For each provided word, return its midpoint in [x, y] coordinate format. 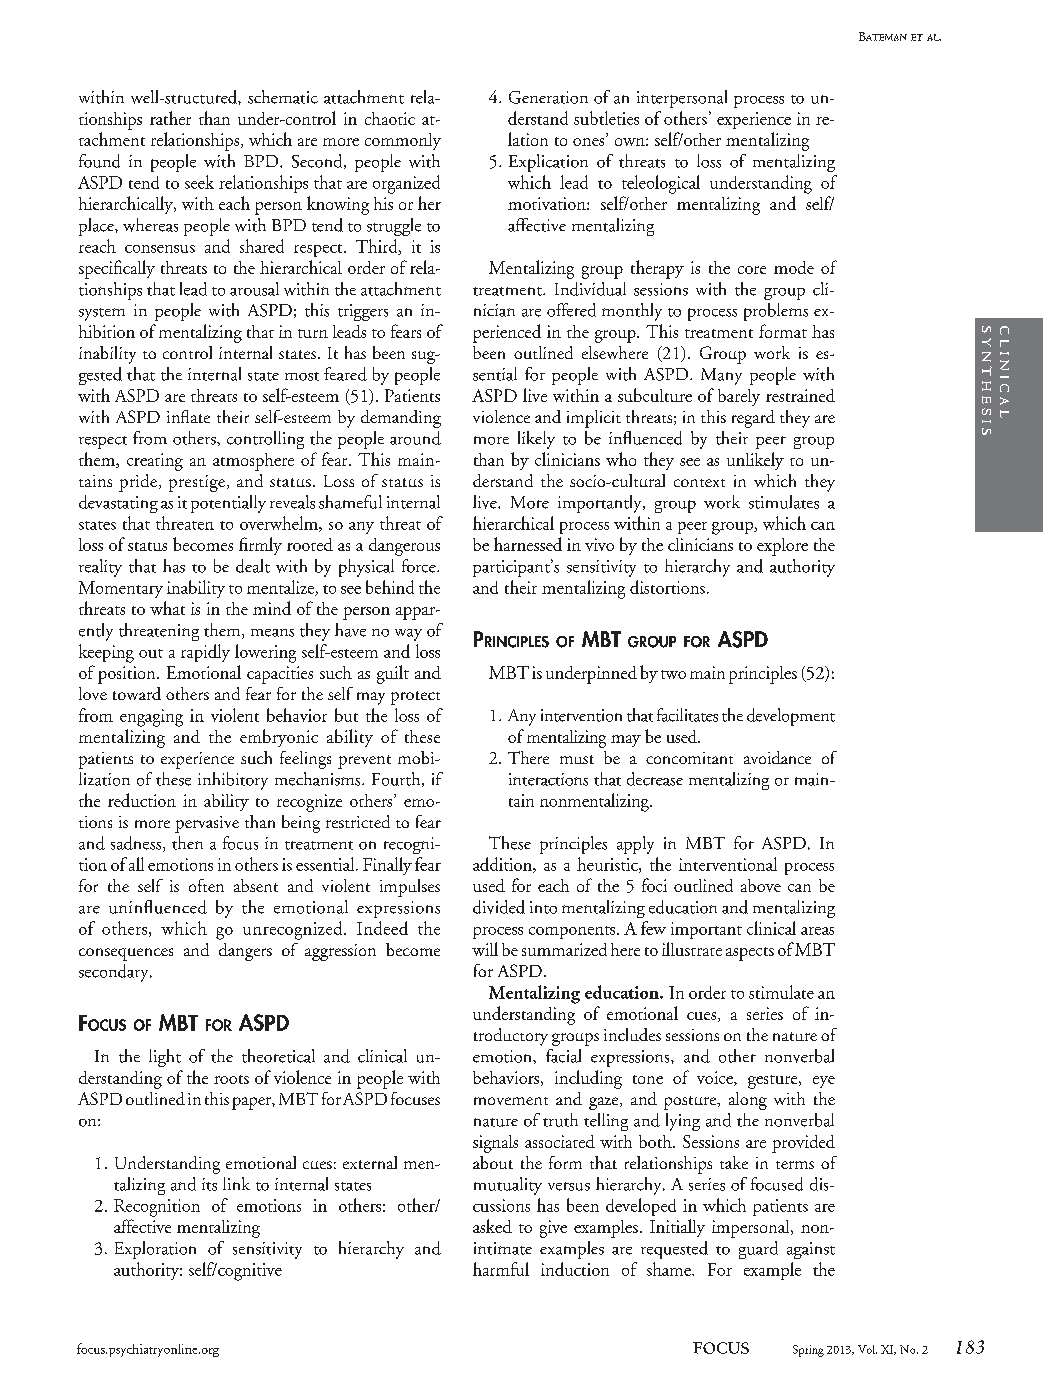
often [206, 885]
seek [199, 182]
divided [499, 907]
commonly [403, 141]
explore [782, 547]
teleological [661, 184]
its [209, 1184]
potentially [228, 504]
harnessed [528, 544]
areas [817, 931]
